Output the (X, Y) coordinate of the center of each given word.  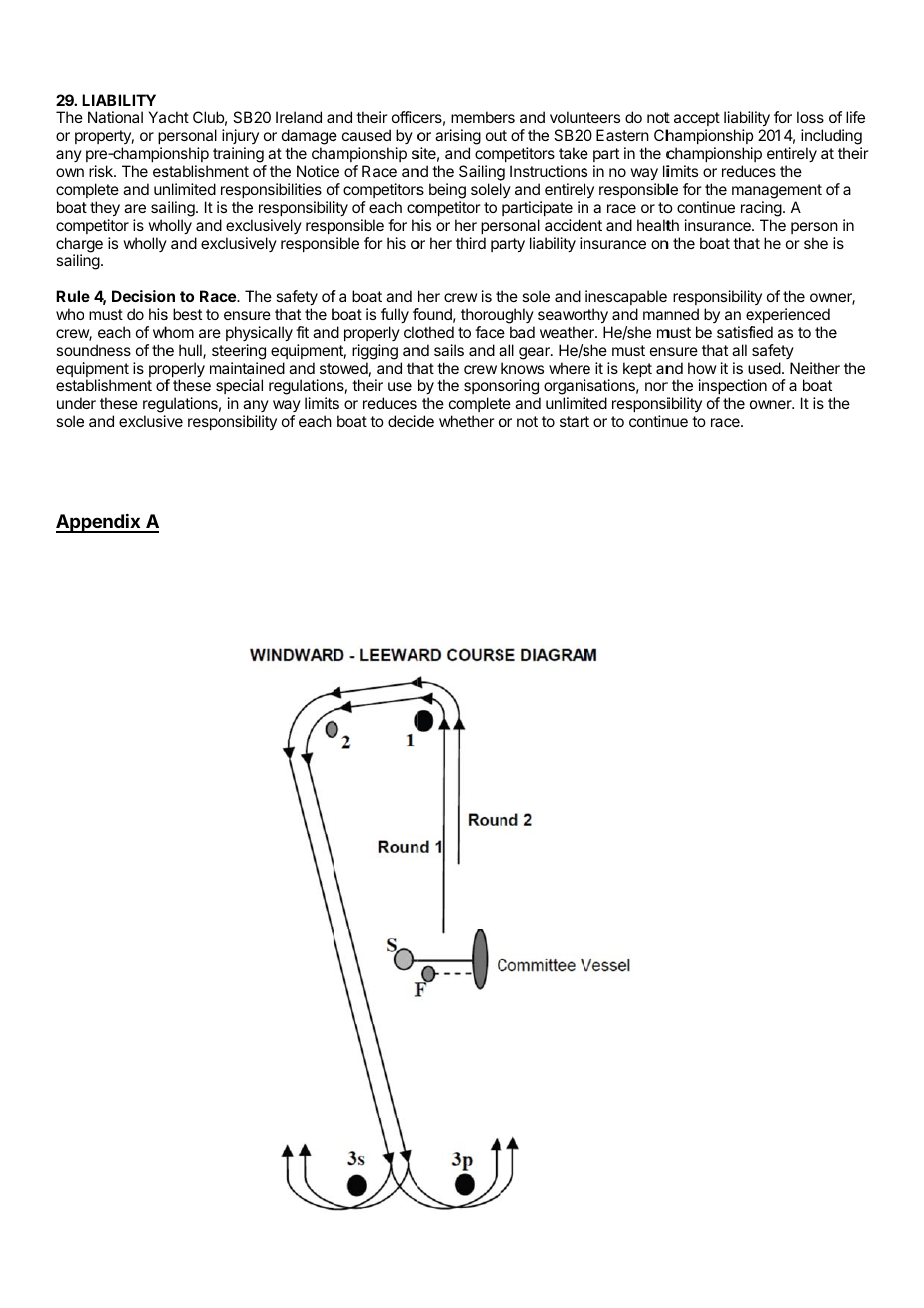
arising (458, 138)
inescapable (626, 297)
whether (467, 421)
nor (656, 386)
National (115, 117)
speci (234, 388)
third (471, 243)
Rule (73, 296)
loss (810, 117)
